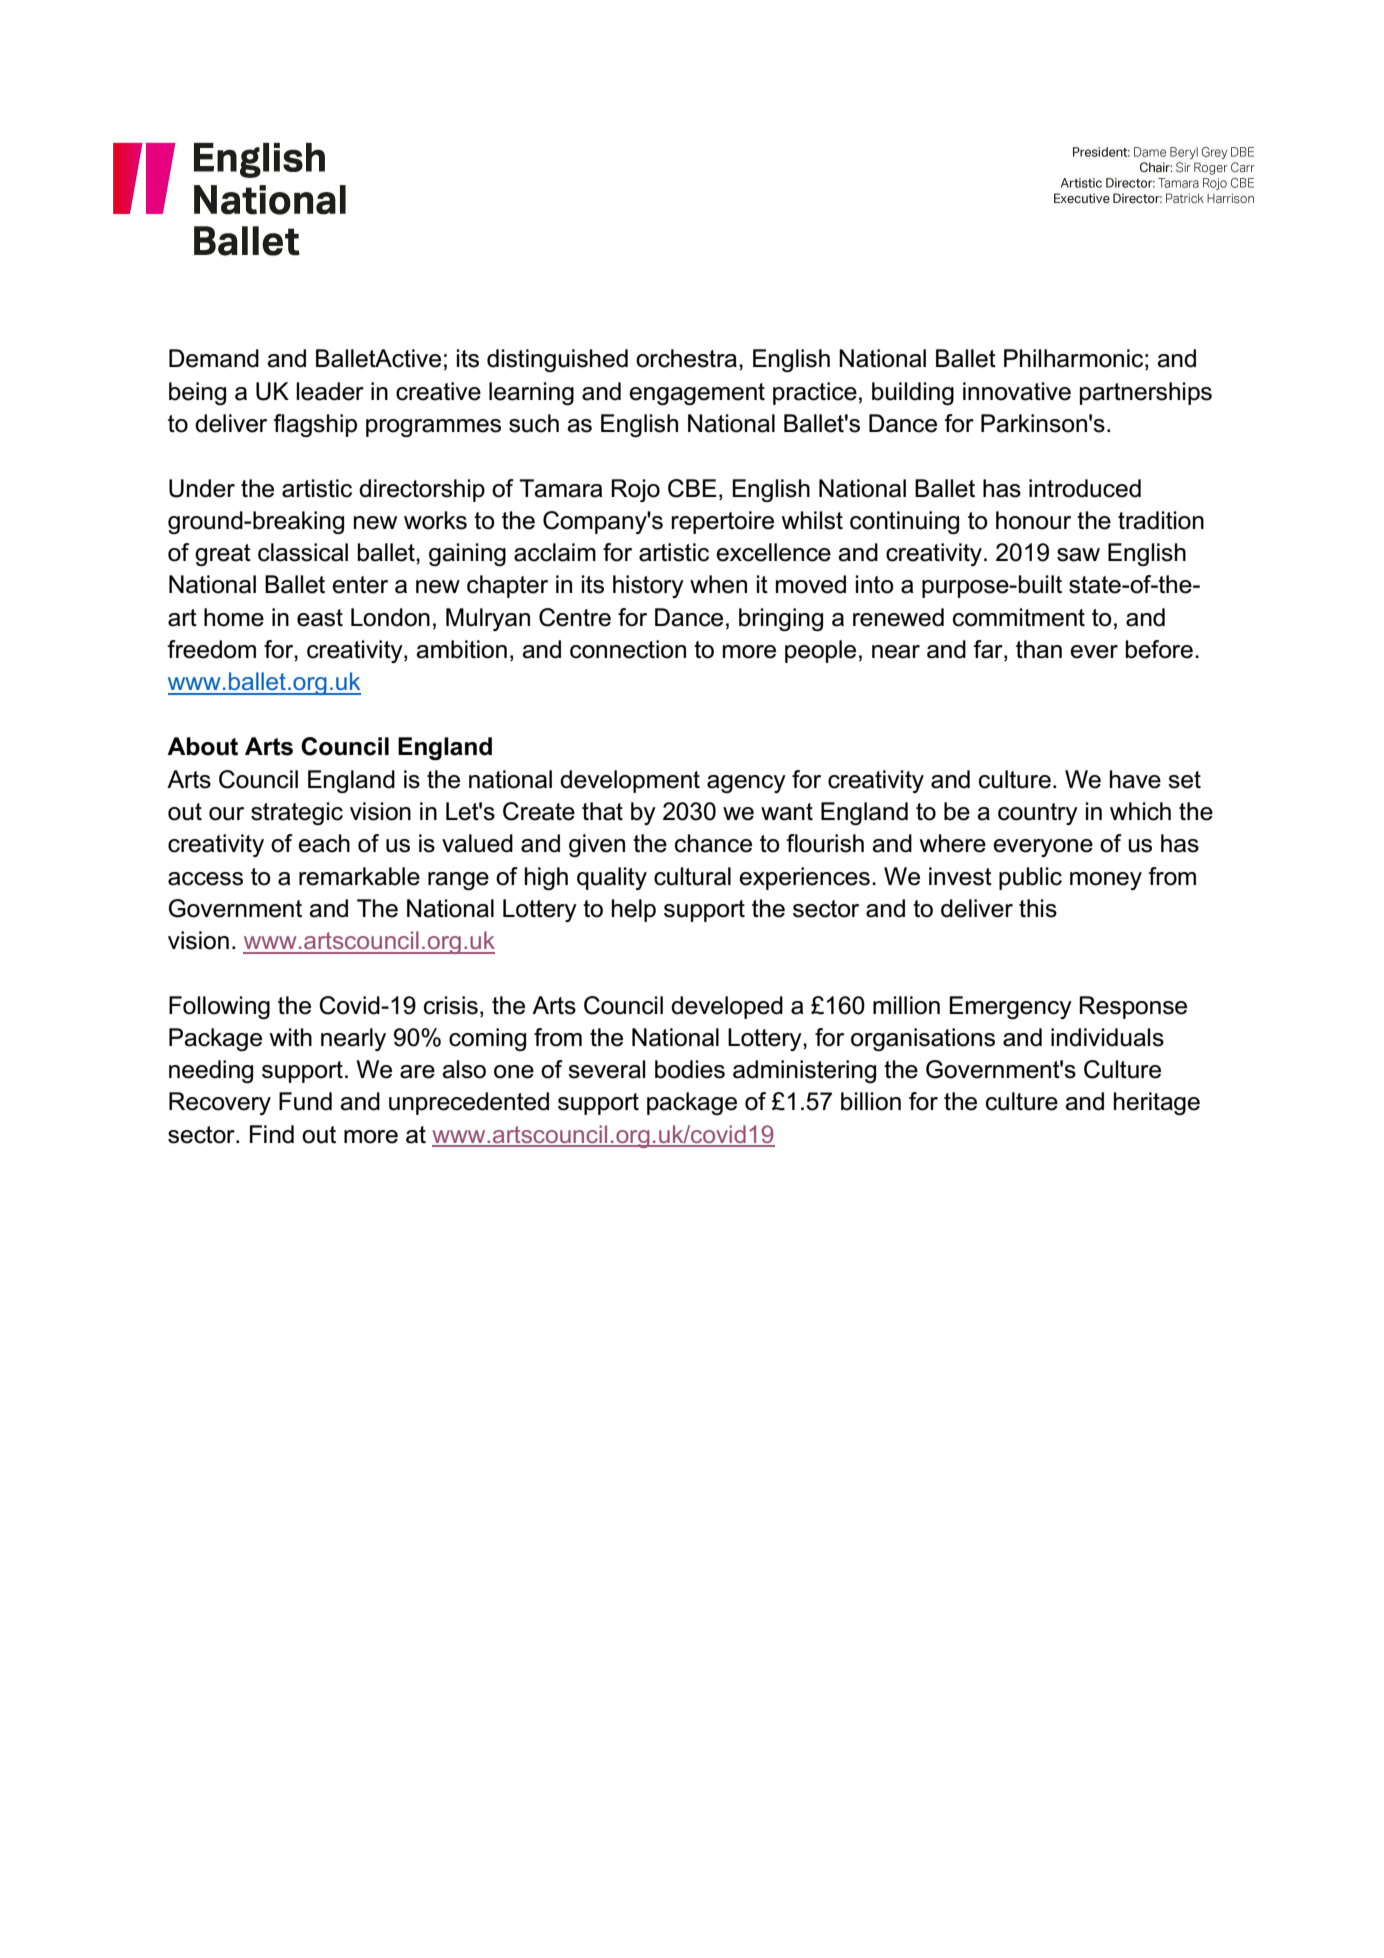 The height and width of the page is (1958, 1384). Describe the element at coordinates (697, 394) in the page. I see `engagement` at that location.
